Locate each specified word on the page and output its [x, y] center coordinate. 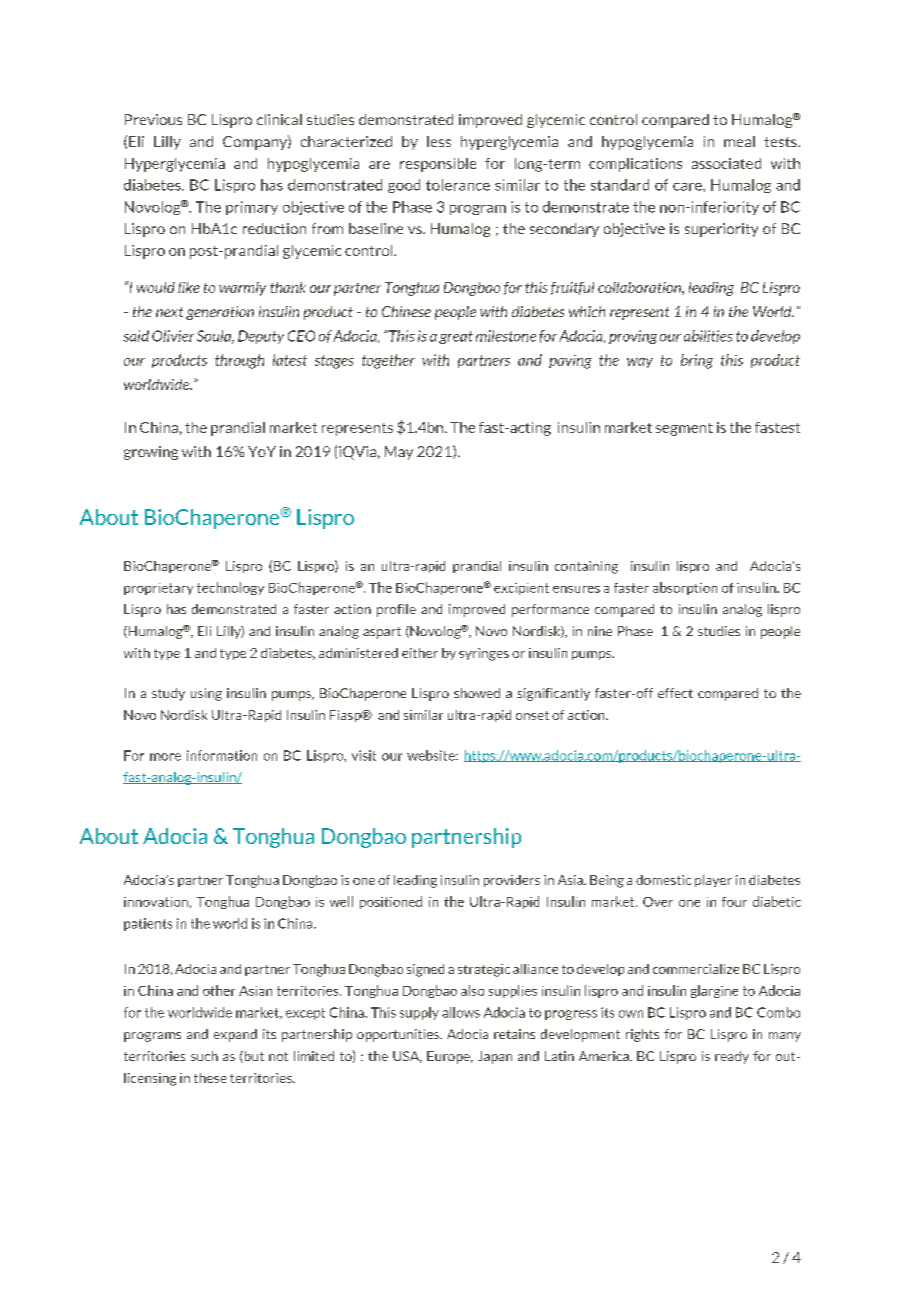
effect [675, 693]
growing [151, 453]
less [439, 141]
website [432, 755]
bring [697, 361]
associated [726, 163]
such [204, 1056]
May [399, 453]
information [222, 755]
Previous [153, 119]
